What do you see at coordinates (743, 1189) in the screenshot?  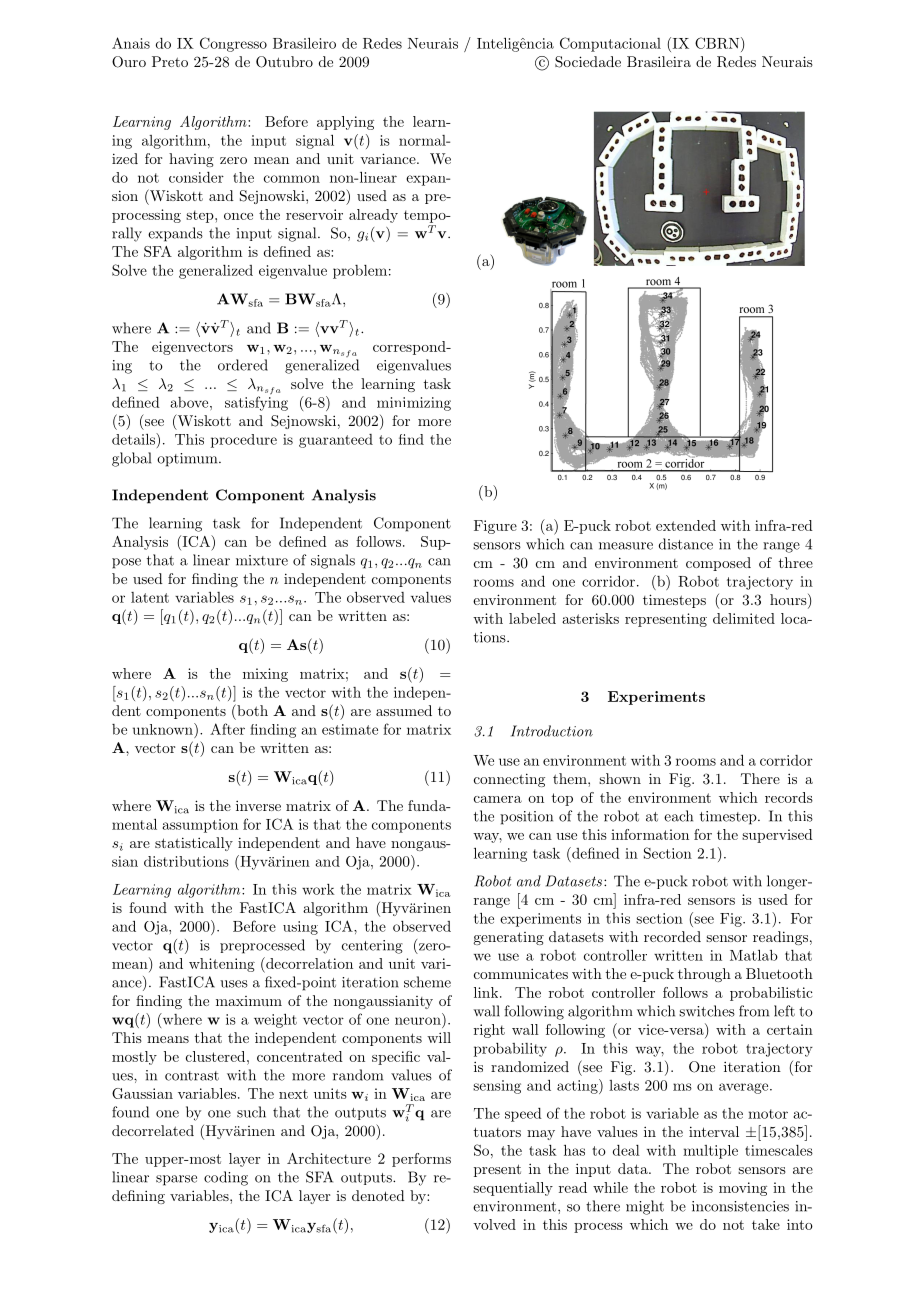 I see `moving` at bounding box center [743, 1189].
